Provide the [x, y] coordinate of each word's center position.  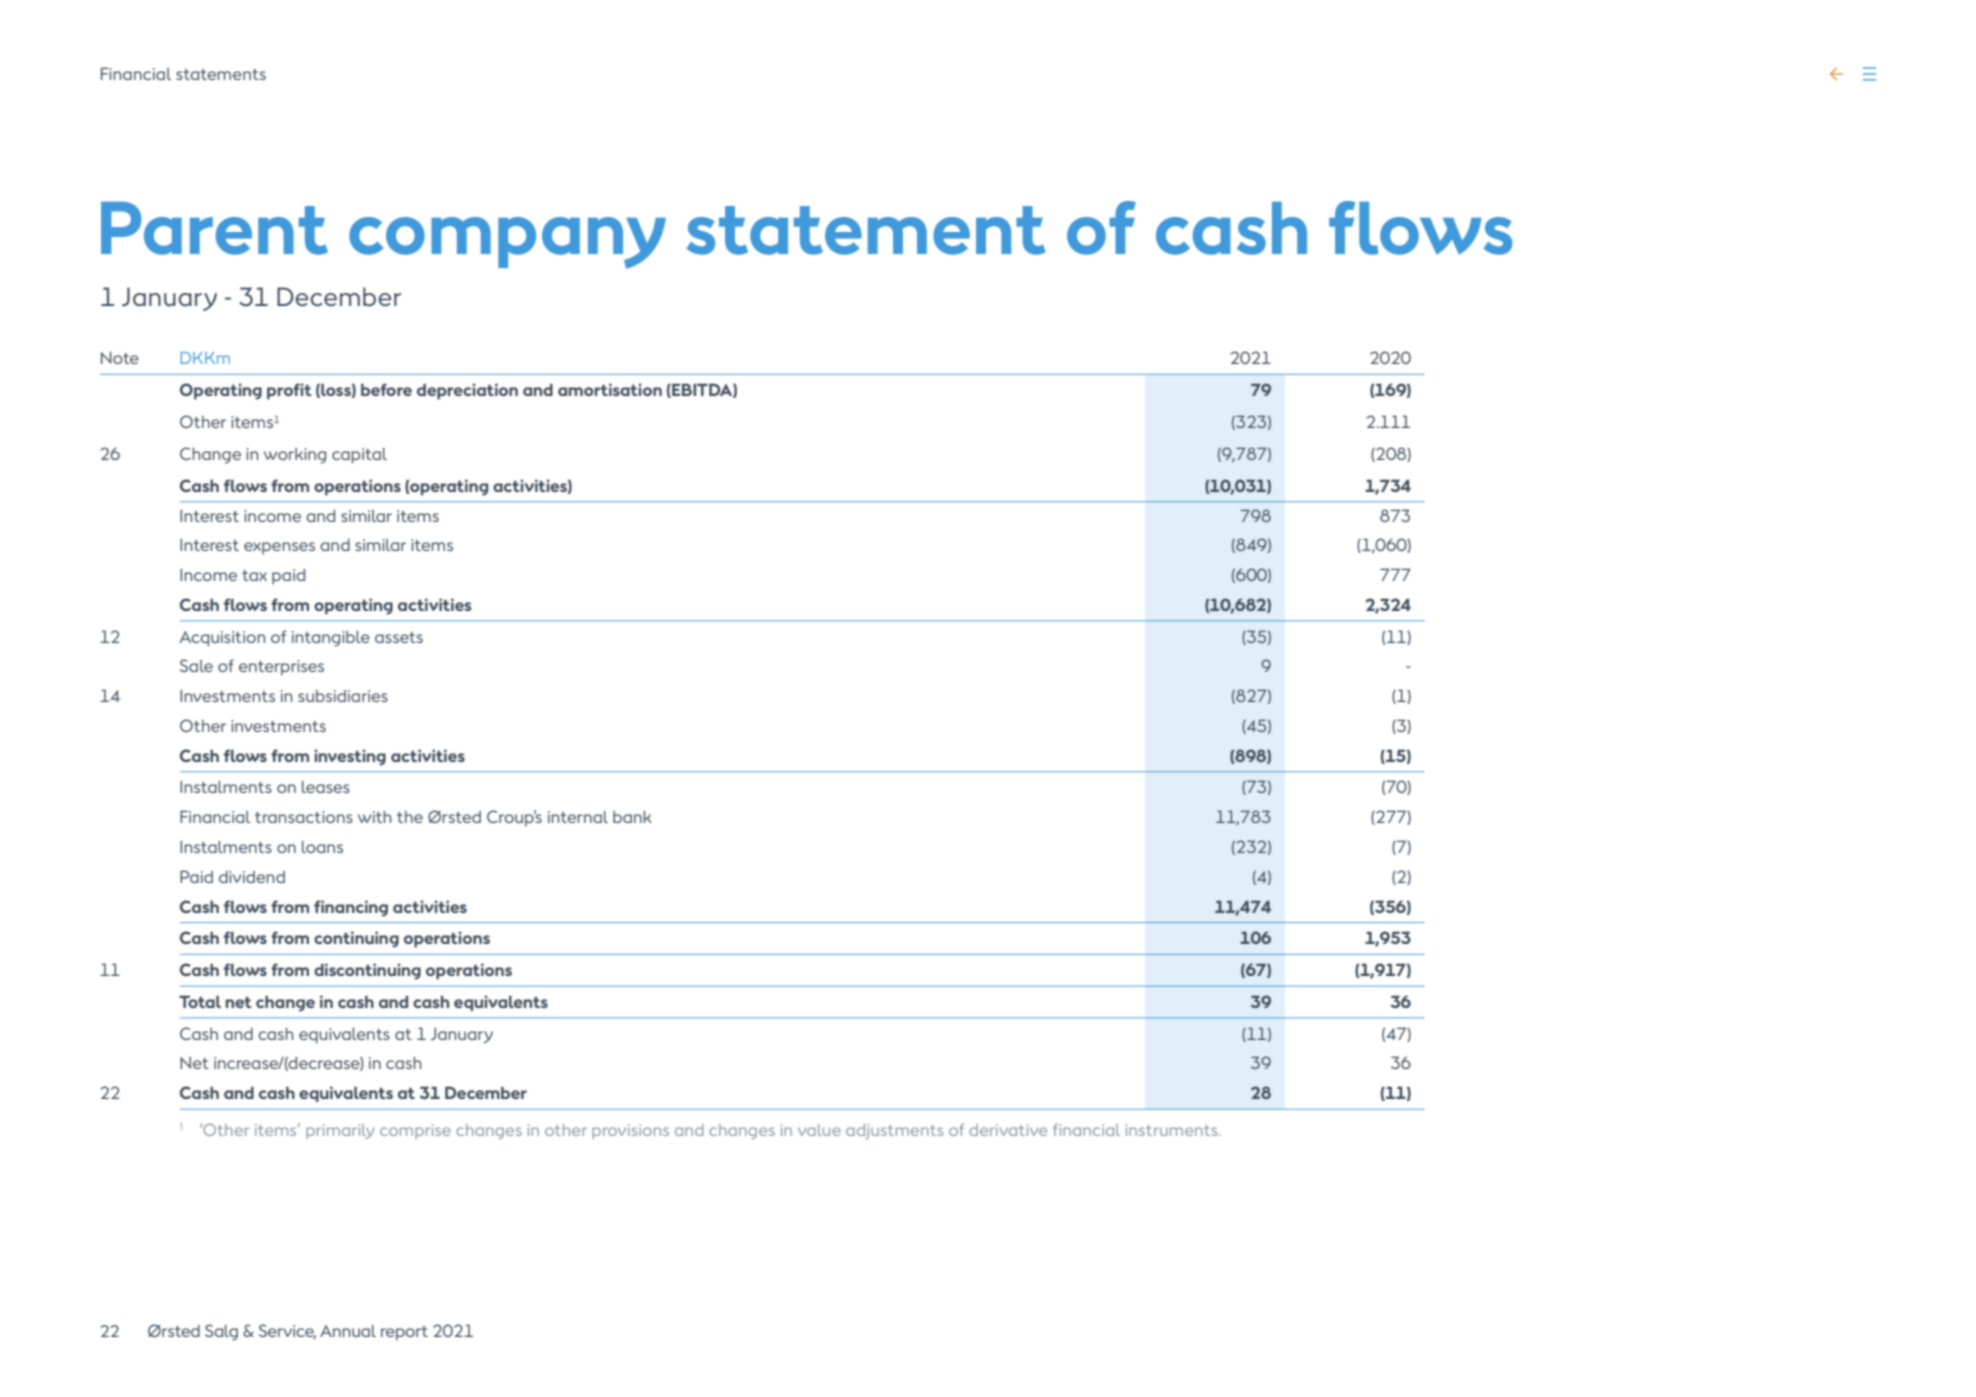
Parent [214, 228]
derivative [1008, 1130]
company [507, 243]
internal [578, 817]
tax [254, 575]
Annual [348, 1331]
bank [632, 817]
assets [399, 637]
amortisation [610, 389]
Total [200, 1001]
